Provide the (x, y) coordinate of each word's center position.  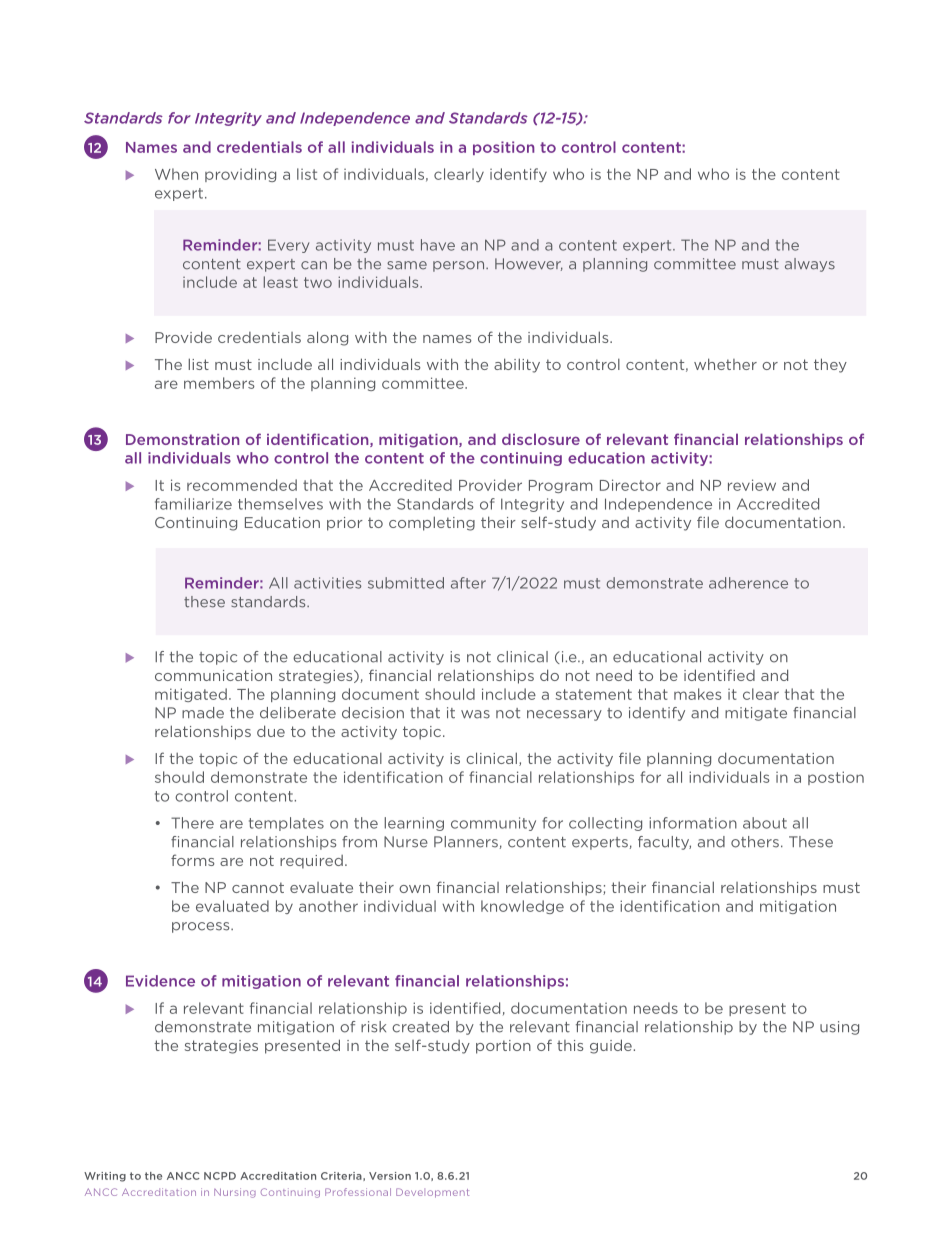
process (202, 927)
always (810, 265)
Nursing (235, 1193)
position (503, 148)
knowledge (522, 907)
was (475, 714)
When (176, 174)
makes (698, 694)
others (755, 842)
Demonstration (182, 439)
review (752, 485)
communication (213, 675)
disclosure (541, 439)
